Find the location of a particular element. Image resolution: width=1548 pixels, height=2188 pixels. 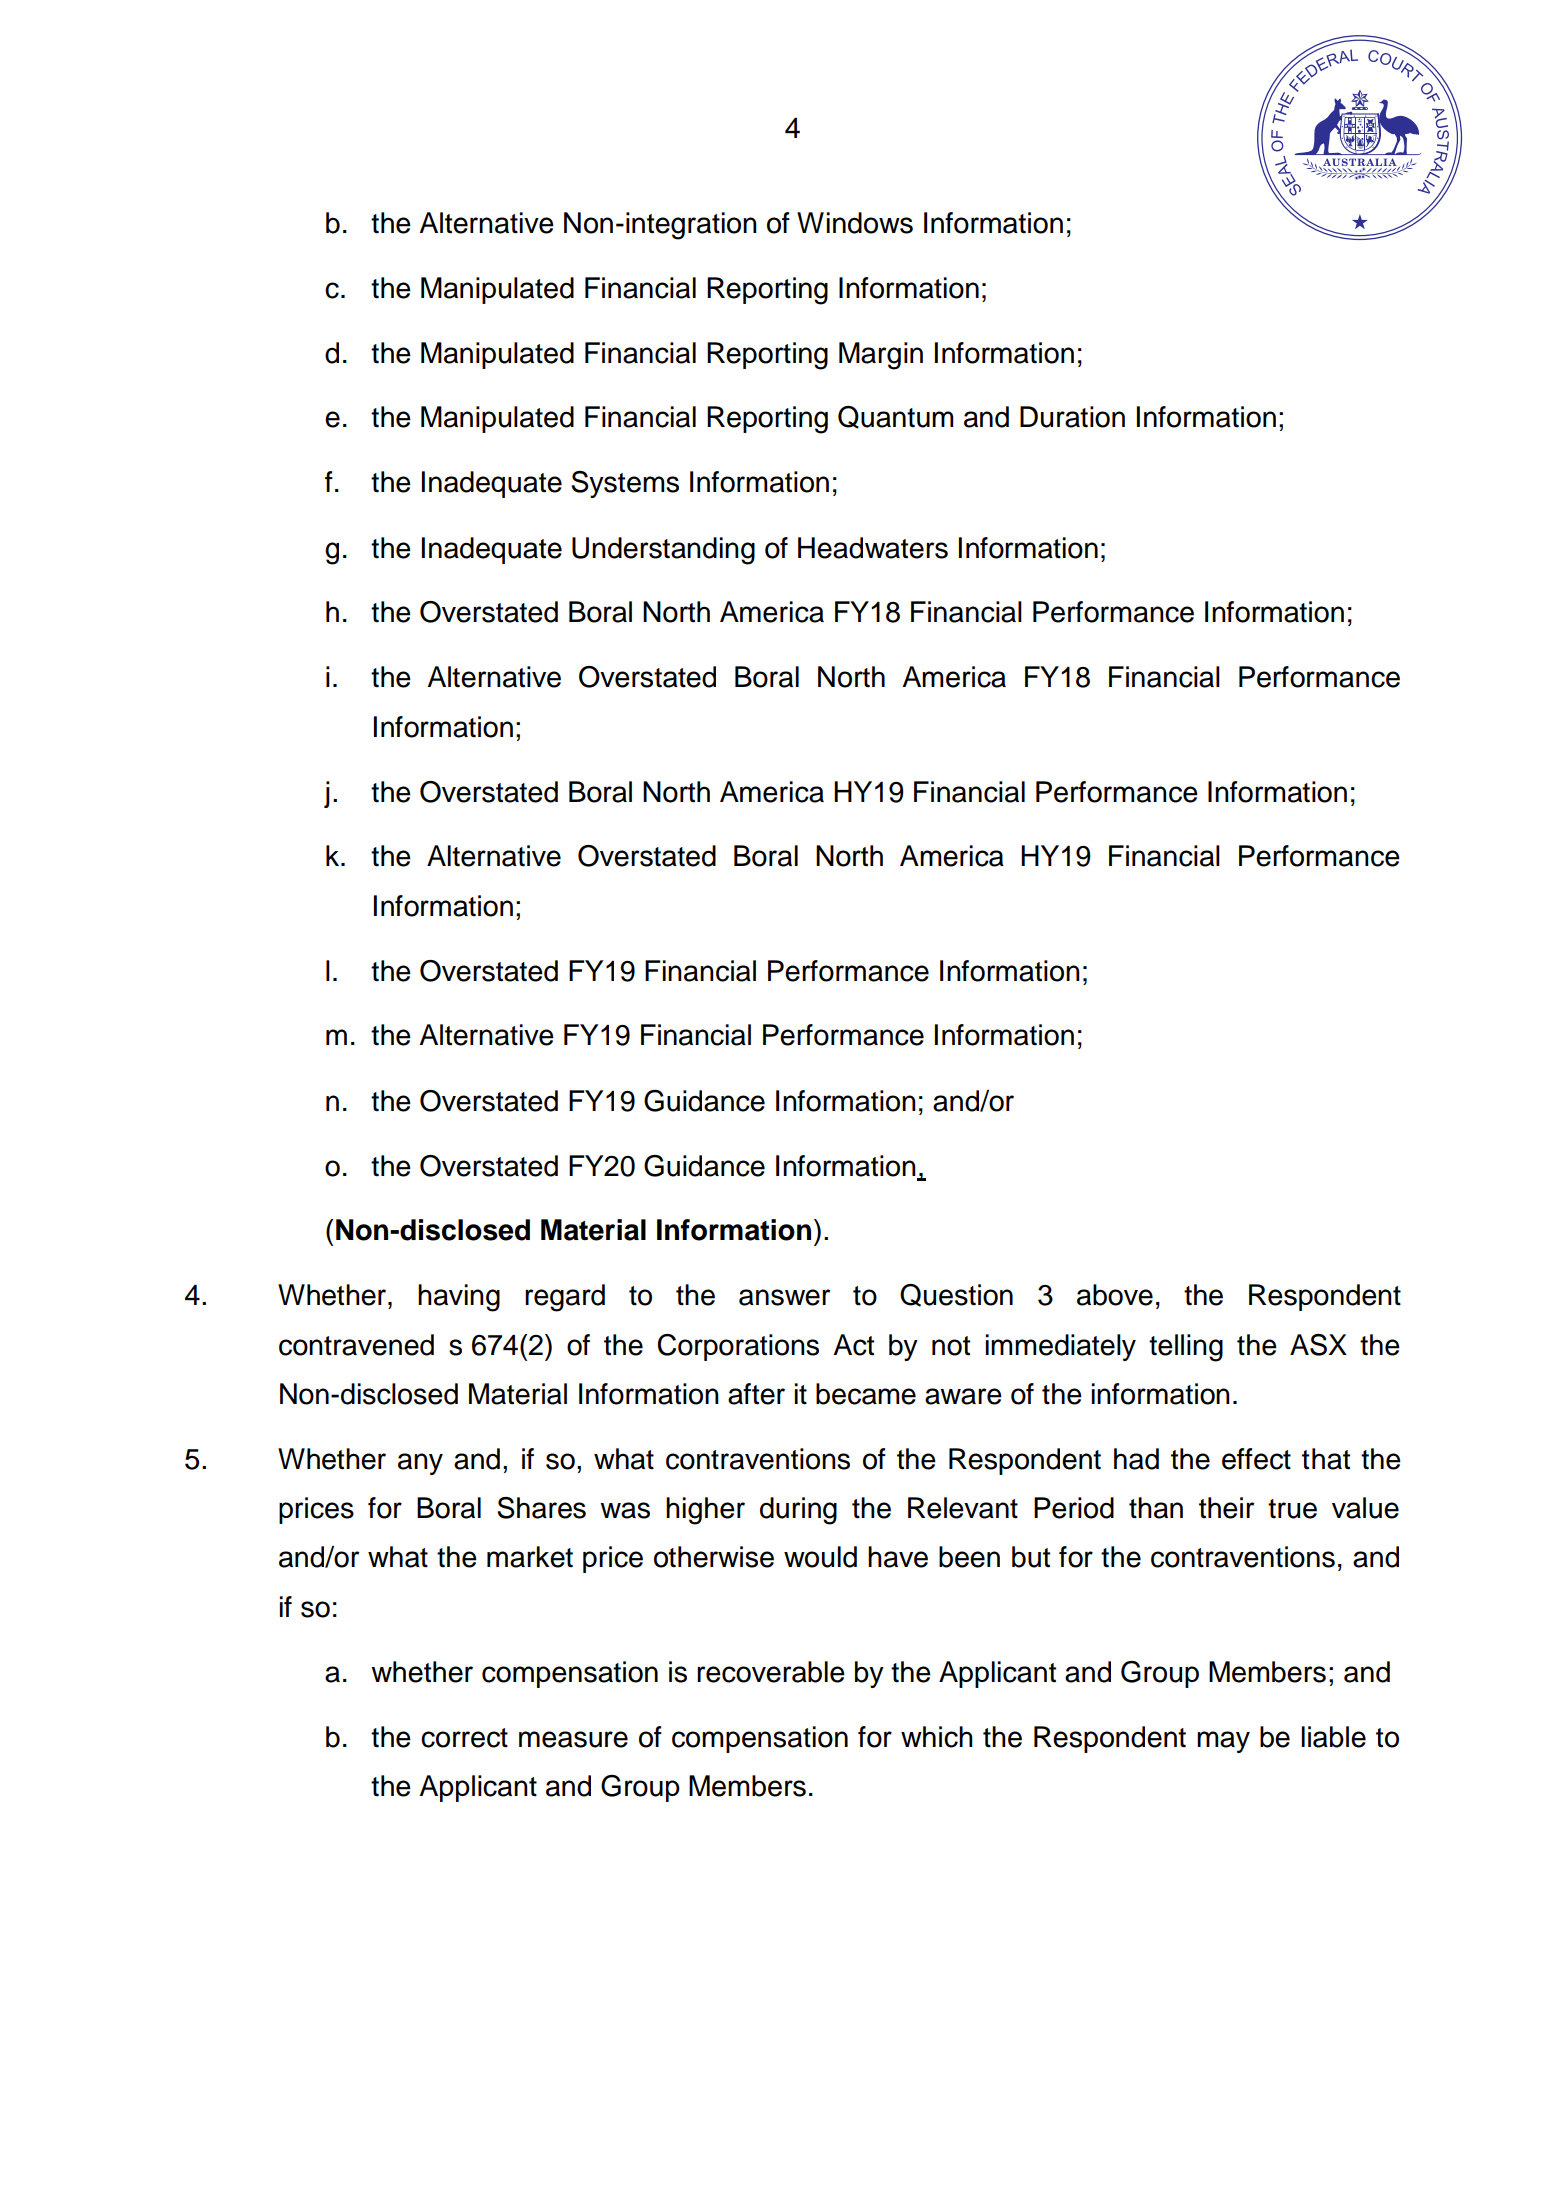

Duration is located at coordinates (1072, 417).
